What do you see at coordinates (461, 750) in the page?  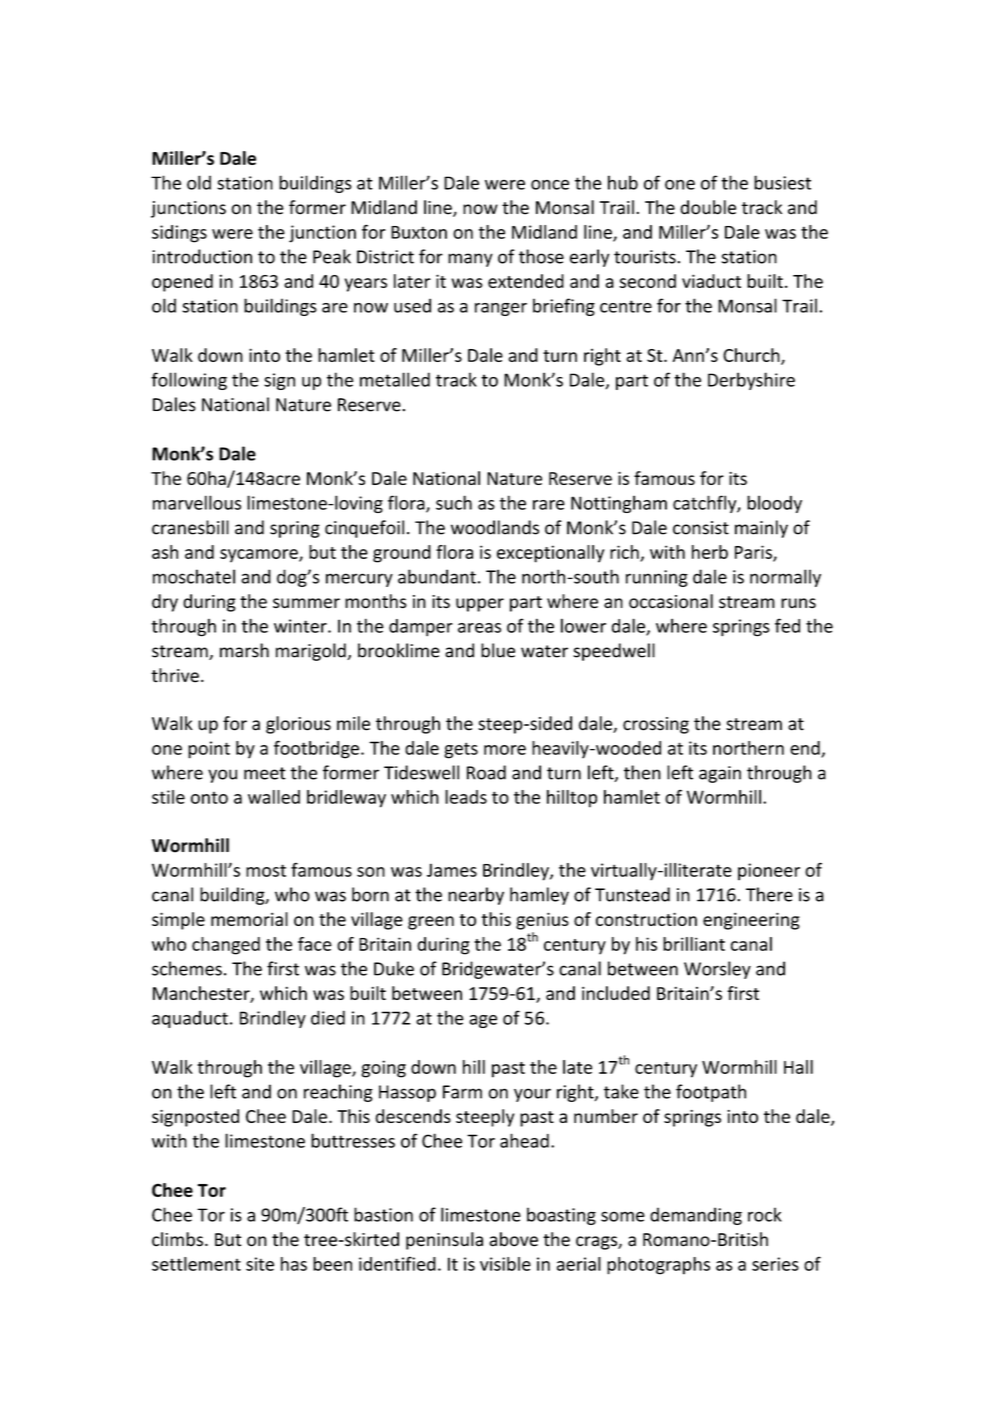 I see `gets` at bounding box center [461, 750].
